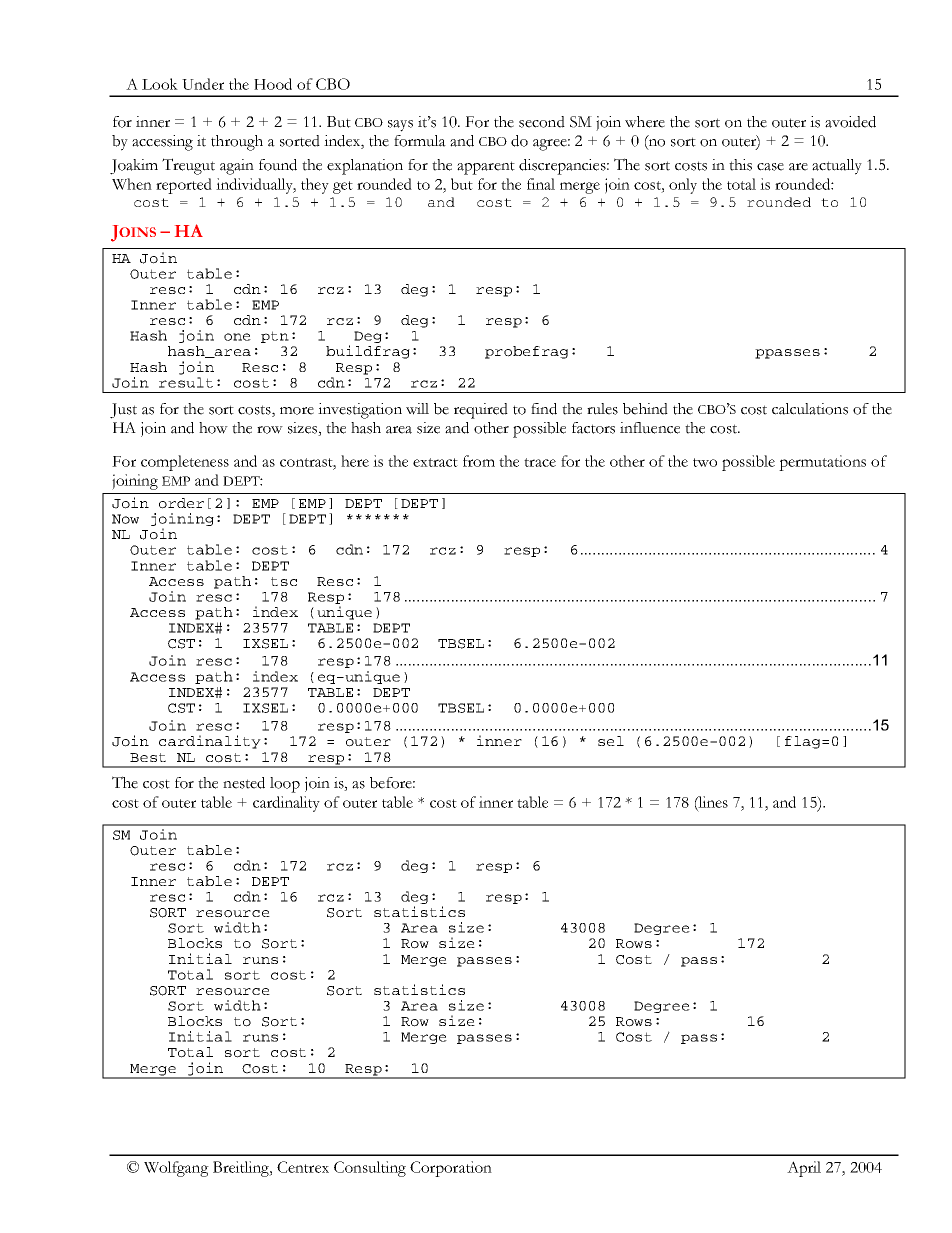  Describe the element at coordinates (770, 167) in the image. I see `case` at that location.
